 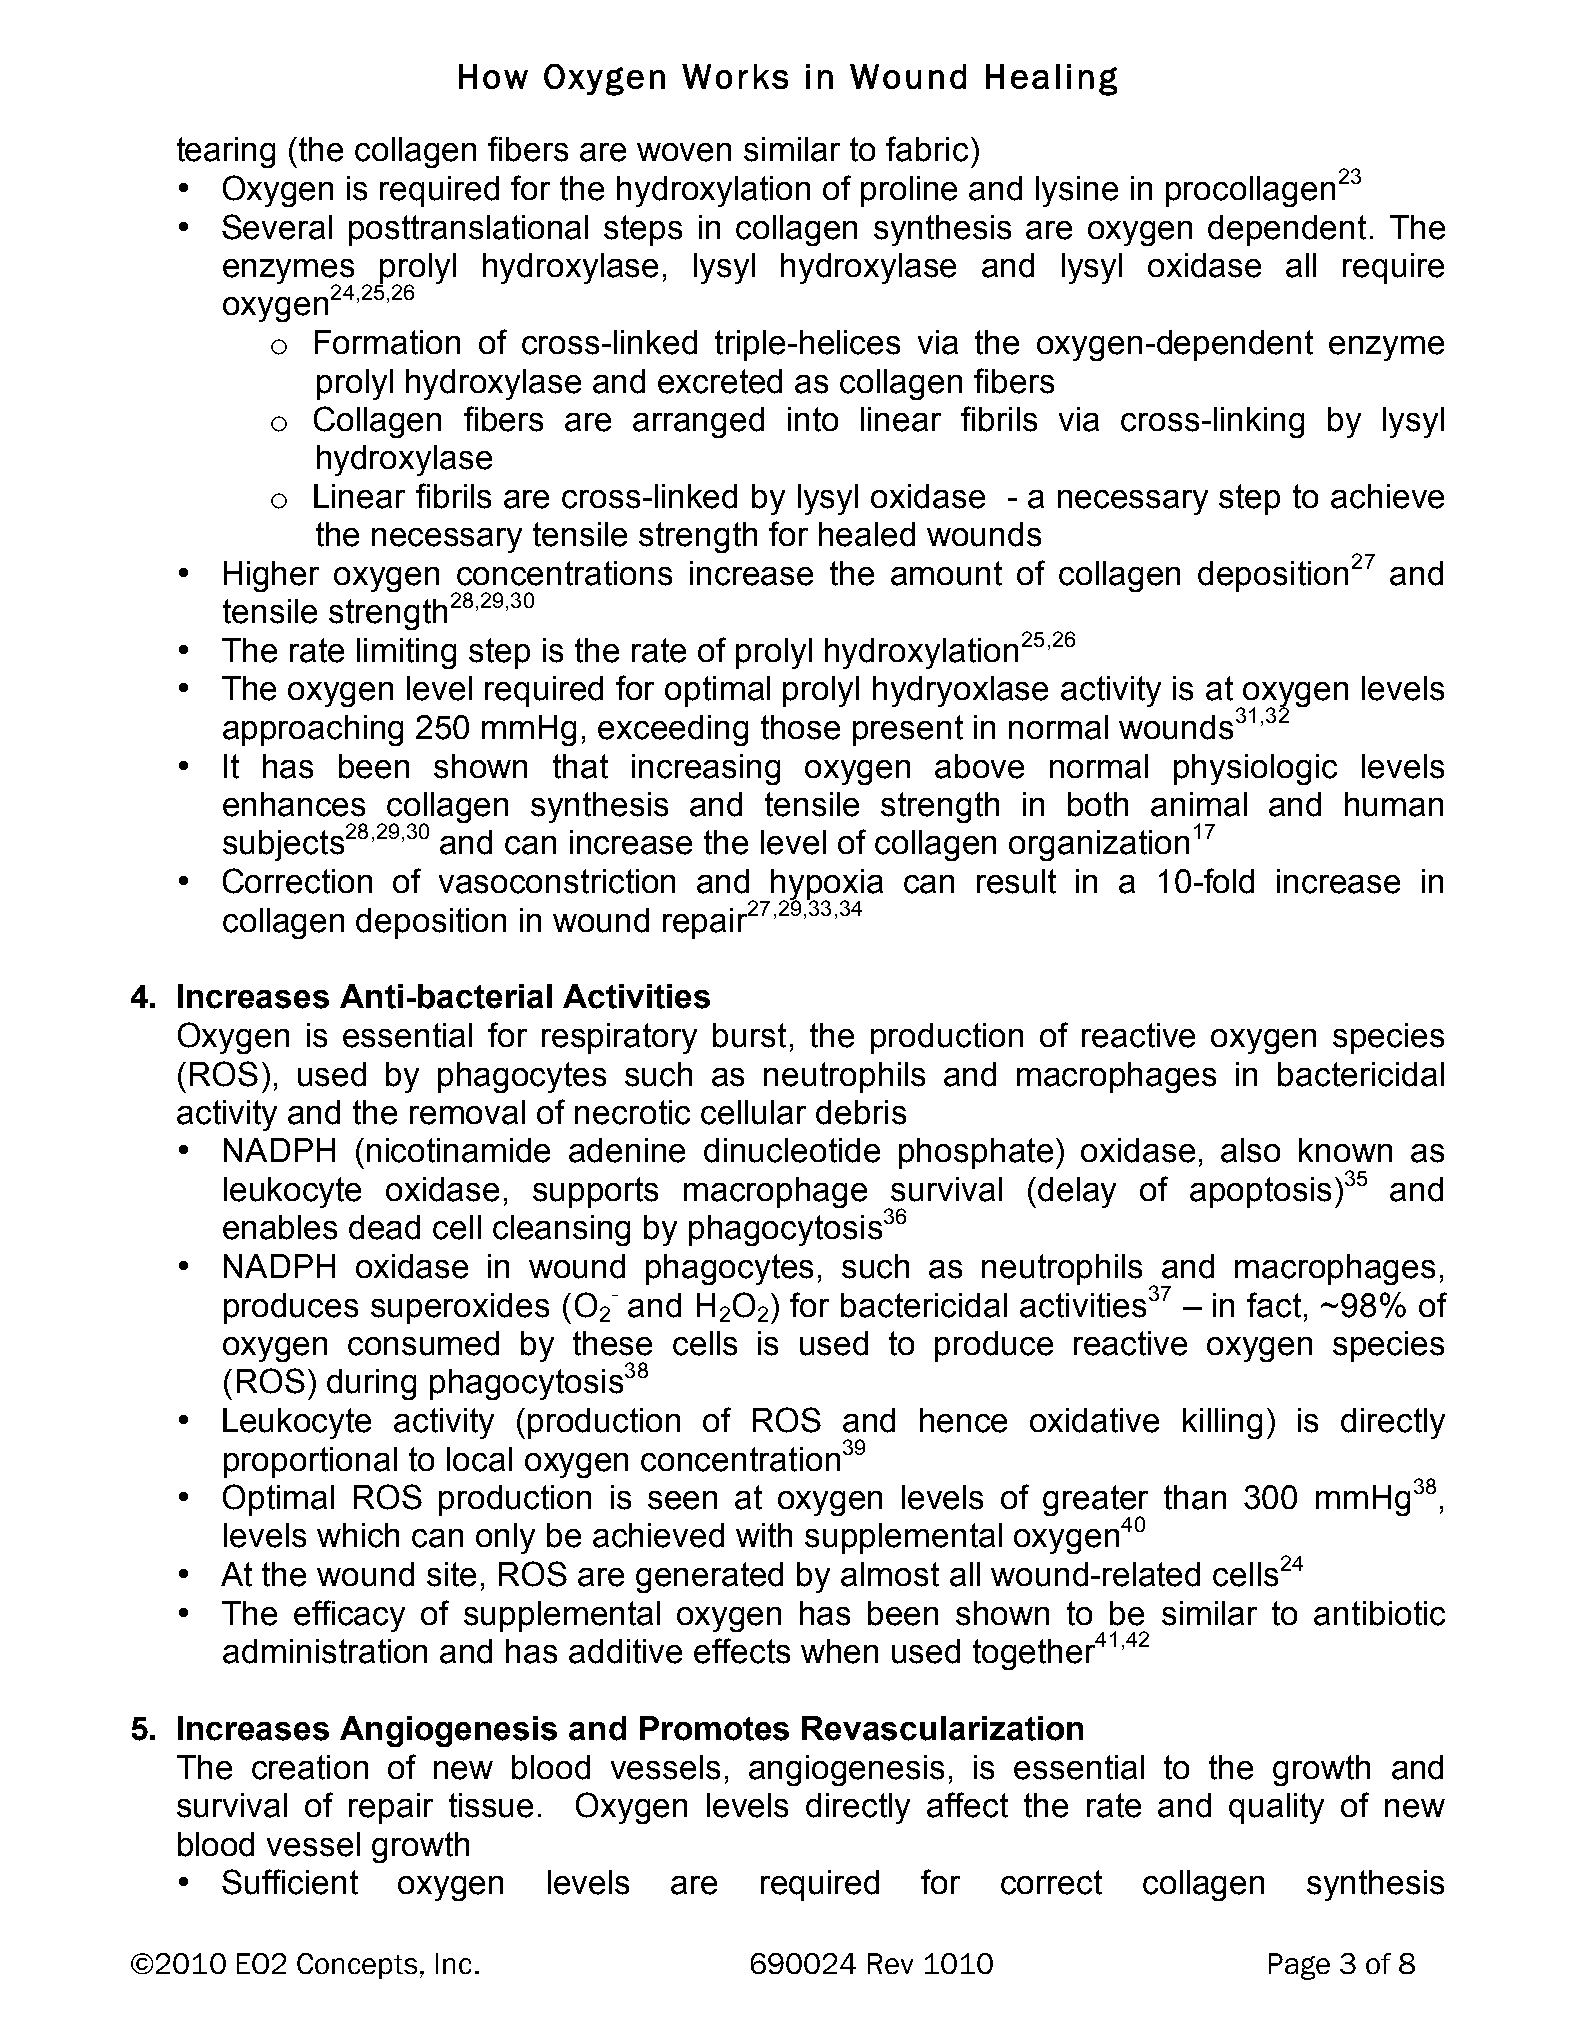 I want to click on approaching, so click(x=313, y=730).
